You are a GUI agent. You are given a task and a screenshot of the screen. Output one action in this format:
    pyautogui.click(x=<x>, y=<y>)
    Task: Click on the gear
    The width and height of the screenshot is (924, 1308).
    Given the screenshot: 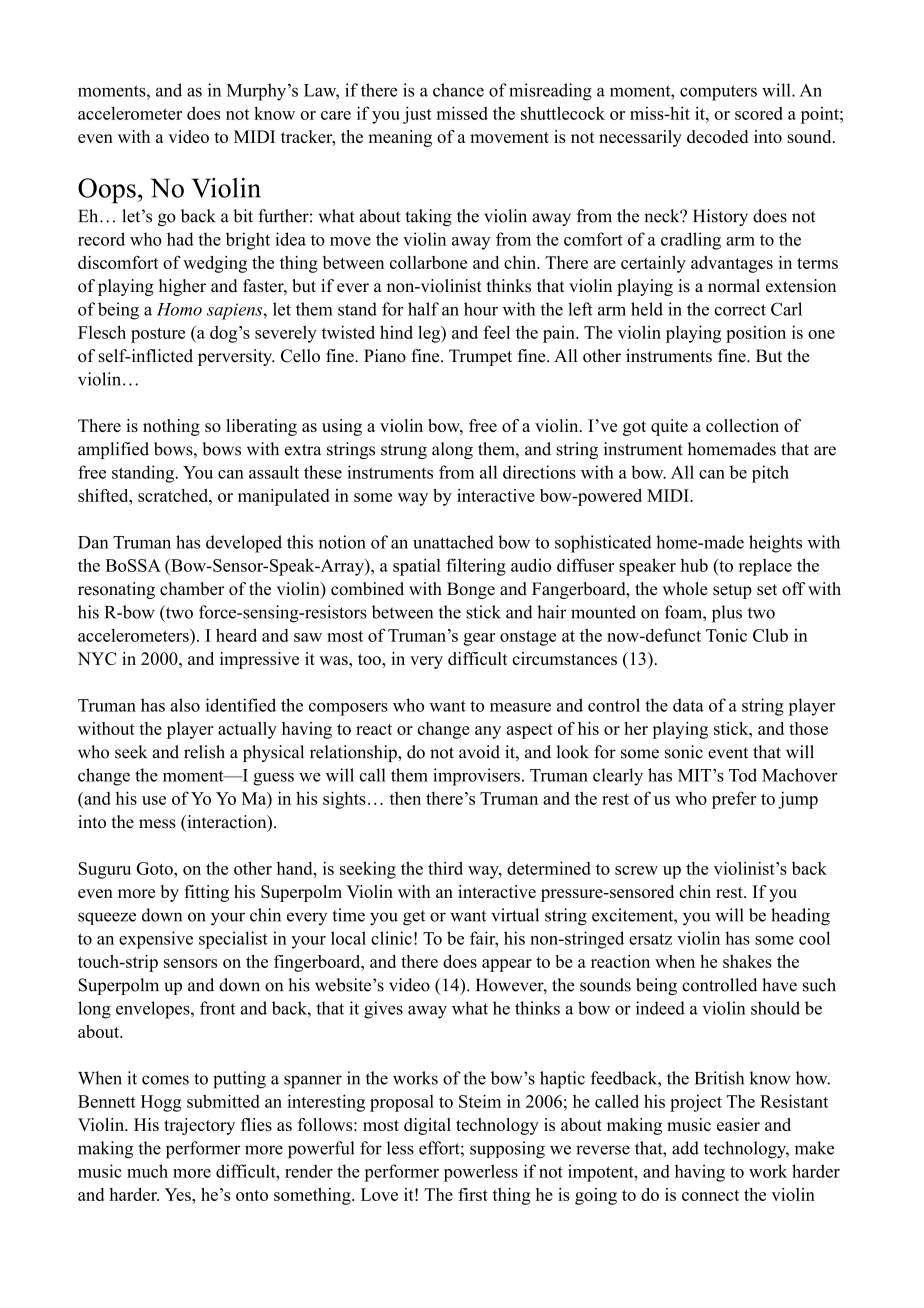 What is the action you would take?
    pyautogui.click(x=479, y=639)
